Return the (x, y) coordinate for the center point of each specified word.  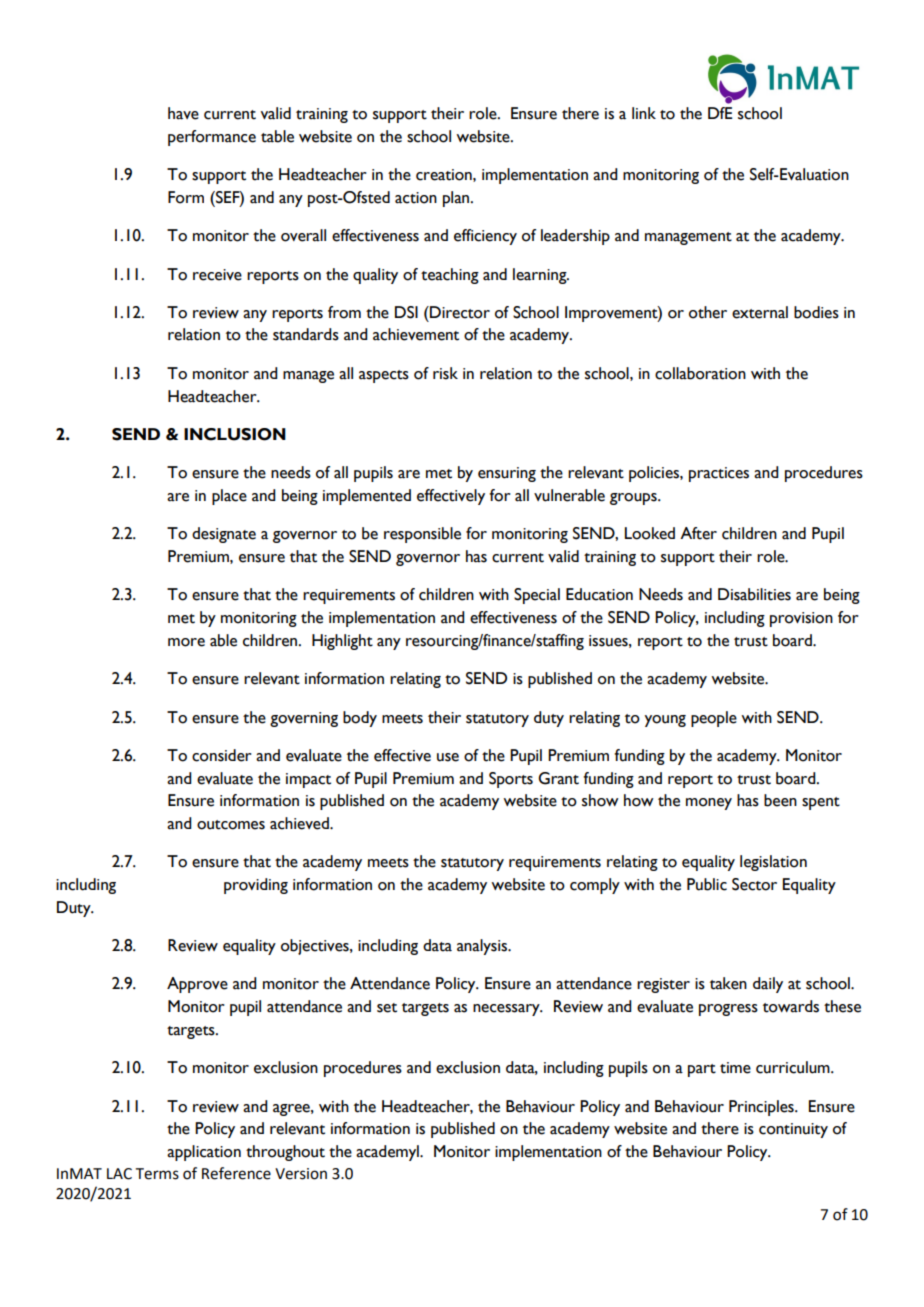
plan (457, 199)
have (183, 113)
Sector (754, 884)
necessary (507, 1010)
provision (801, 619)
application (204, 1153)
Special (537, 596)
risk (445, 373)
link (644, 113)
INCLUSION (235, 434)
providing (256, 886)
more (186, 642)
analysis (483, 947)
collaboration (700, 373)
